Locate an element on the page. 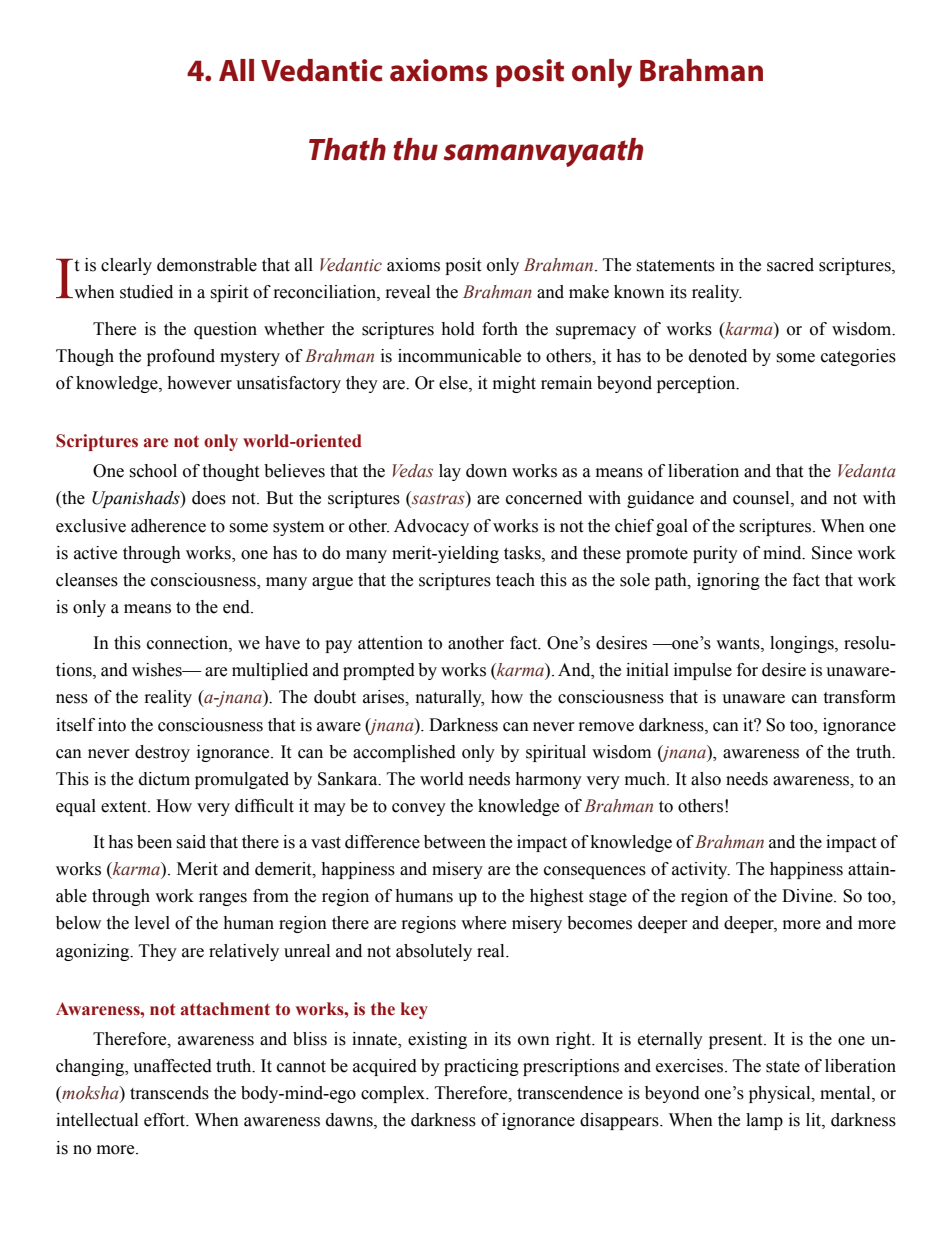 This image has width=952, height=1233. Vedanta is located at coordinates (867, 471).
